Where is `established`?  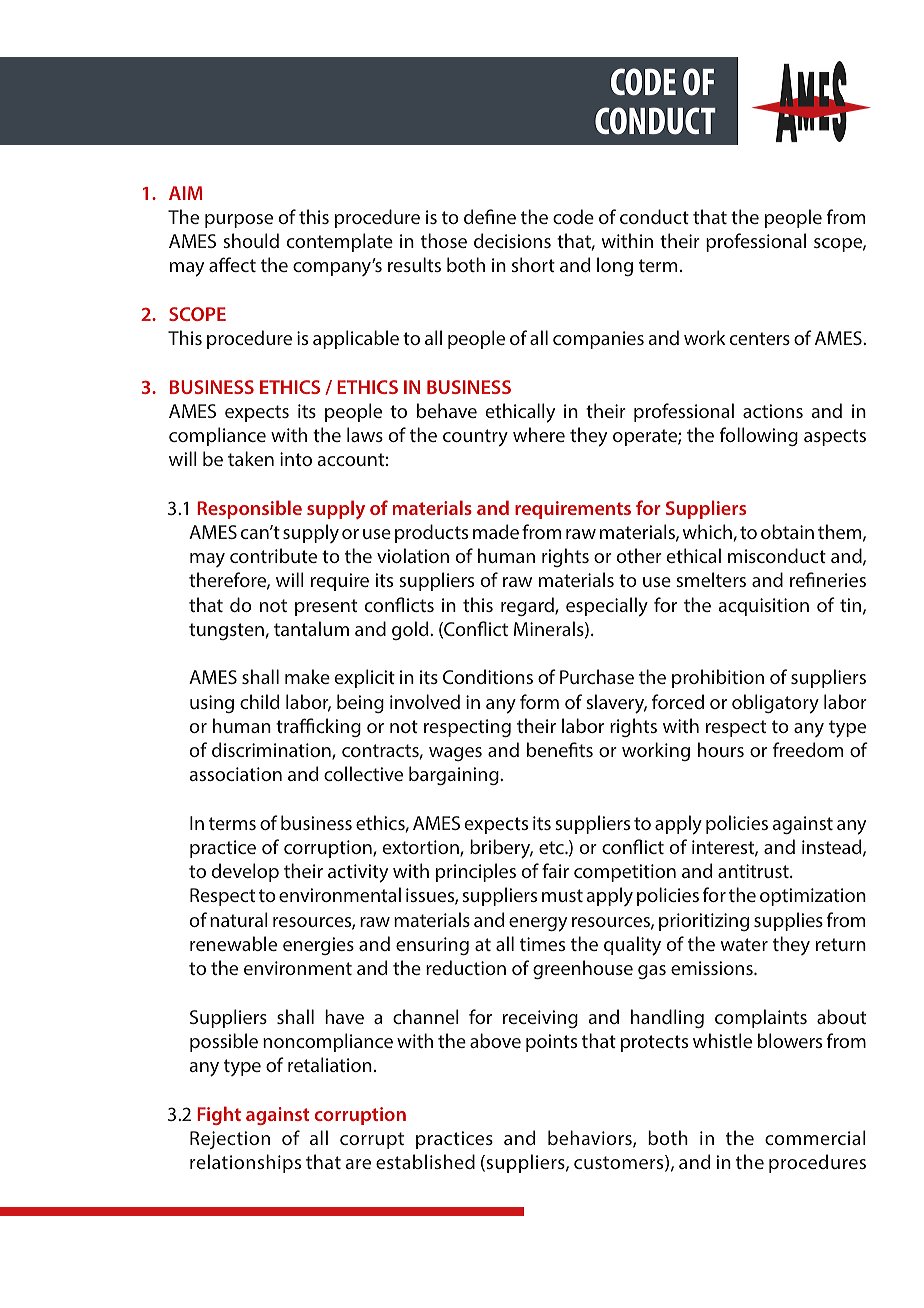
established is located at coordinates (425, 1161).
